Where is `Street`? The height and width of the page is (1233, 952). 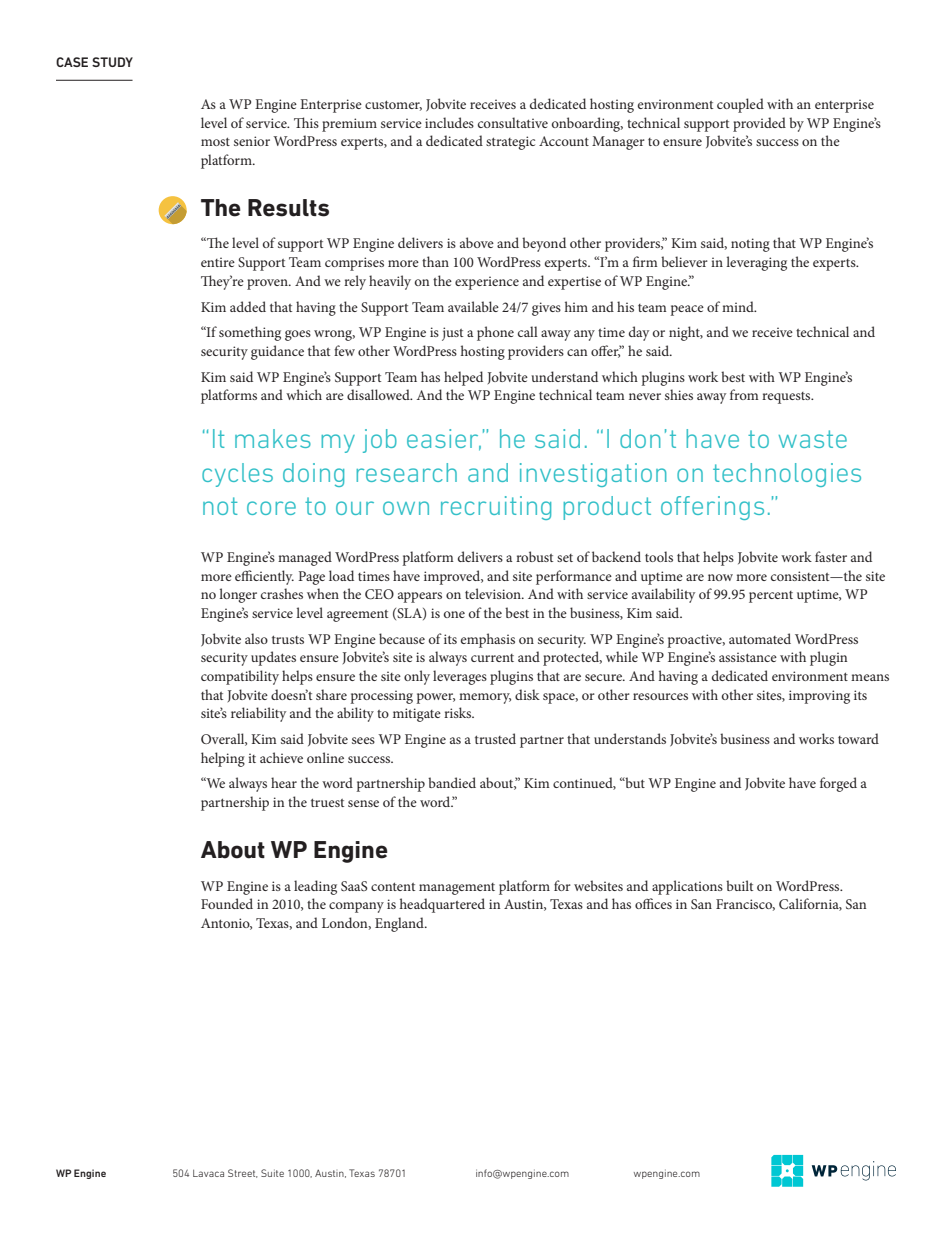 Street is located at coordinates (243, 1173).
